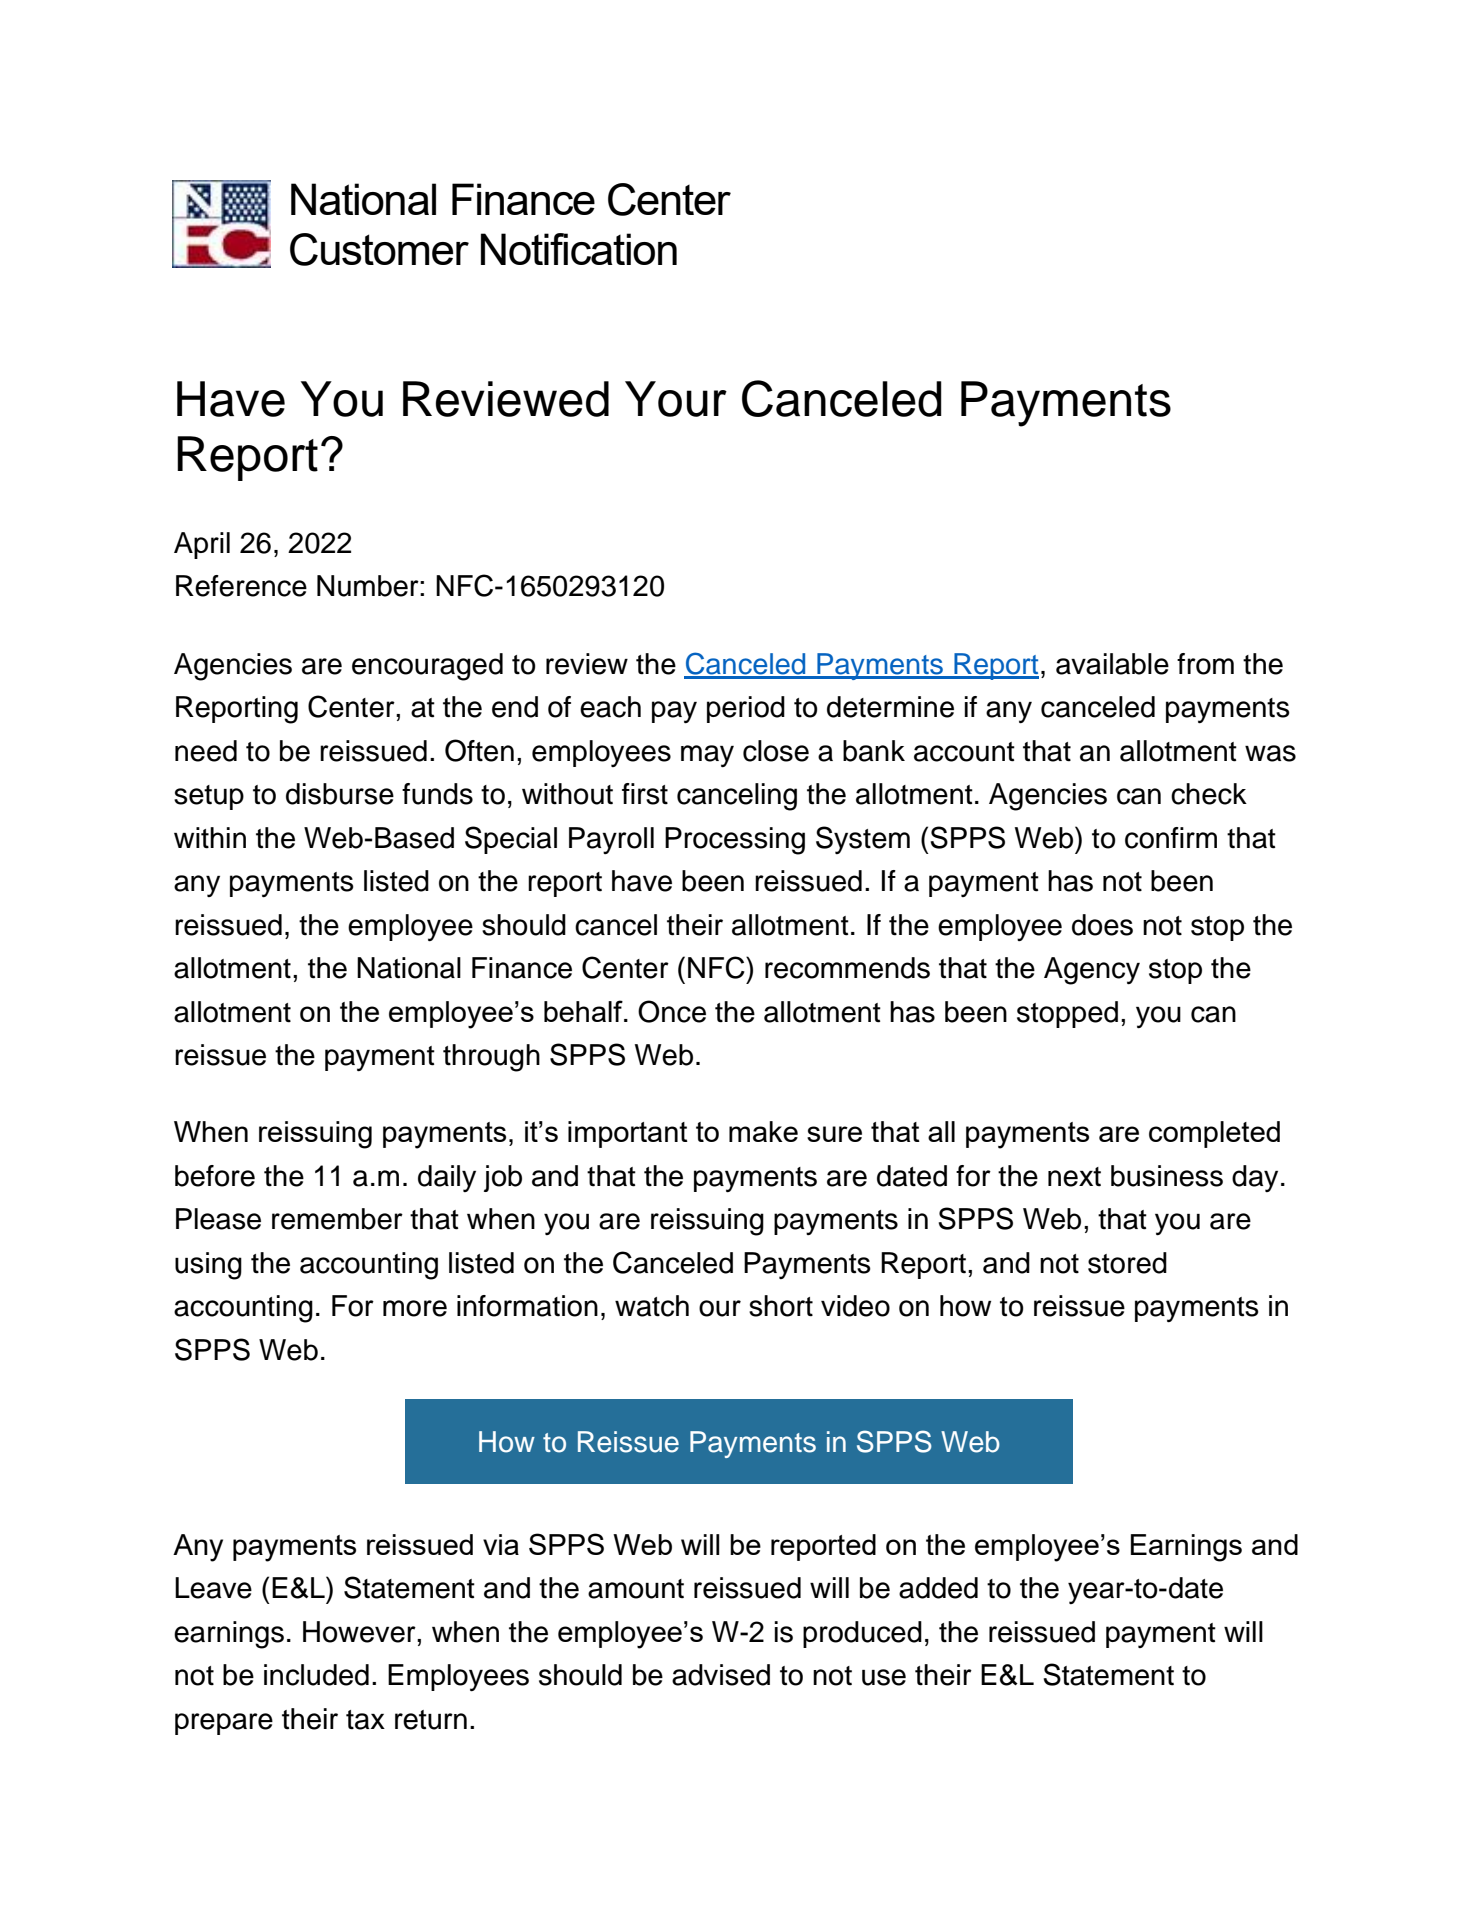 The height and width of the screenshot is (1913, 1478). Describe the element at coordinates (1205, 664) in the screenshot. I see `from` at that location.
